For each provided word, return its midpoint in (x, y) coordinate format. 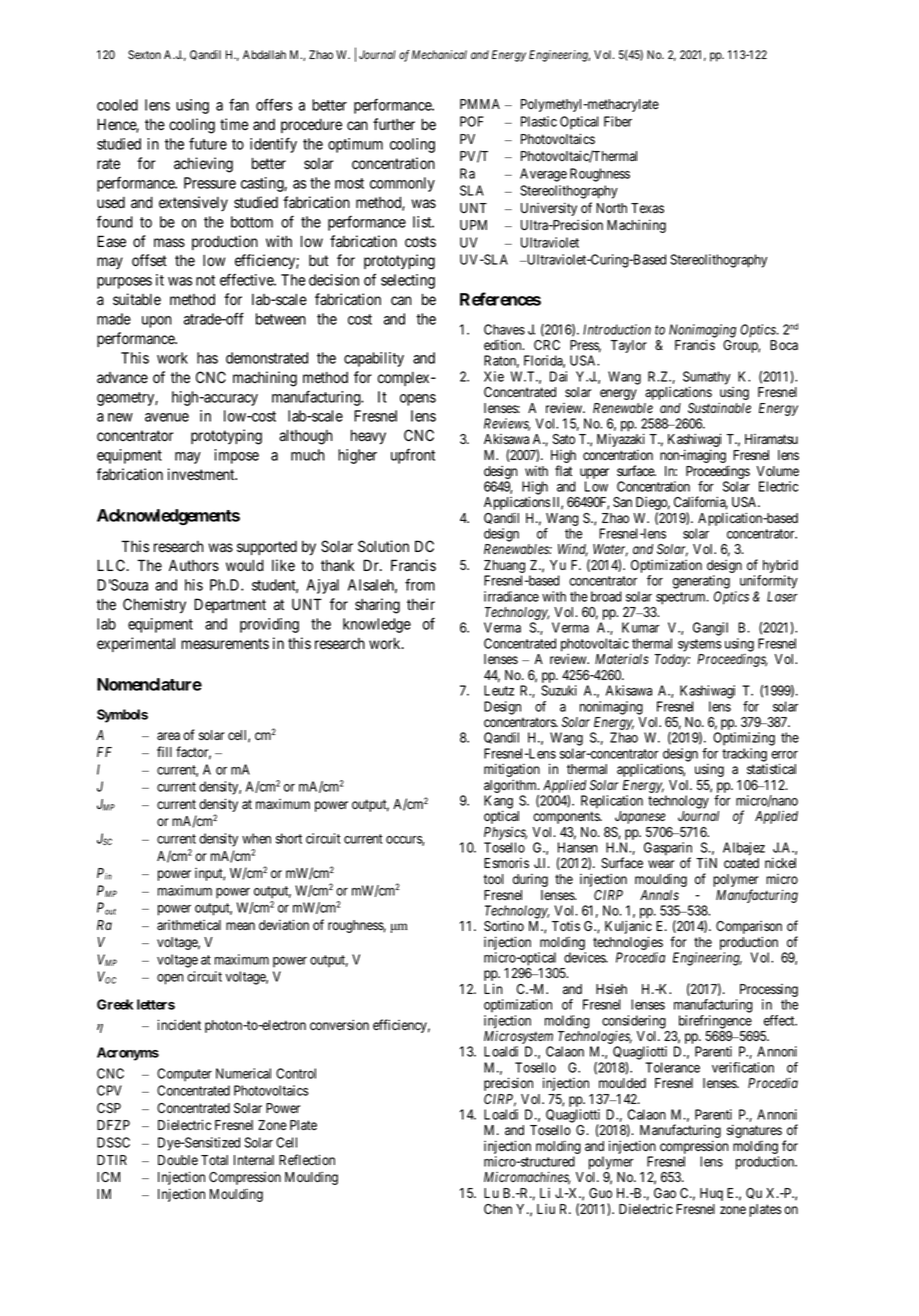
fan (239, 104)
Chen (498, 1209)
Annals (659, 895)
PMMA (480, 104)
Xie (494, 376)
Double (178, 1160)
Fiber (618, 121)
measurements (225, 644)
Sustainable (719, 407)
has (207, 358)
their (421, 604)
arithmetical (189, 925)
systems (700, 645)
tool (494, 879)
